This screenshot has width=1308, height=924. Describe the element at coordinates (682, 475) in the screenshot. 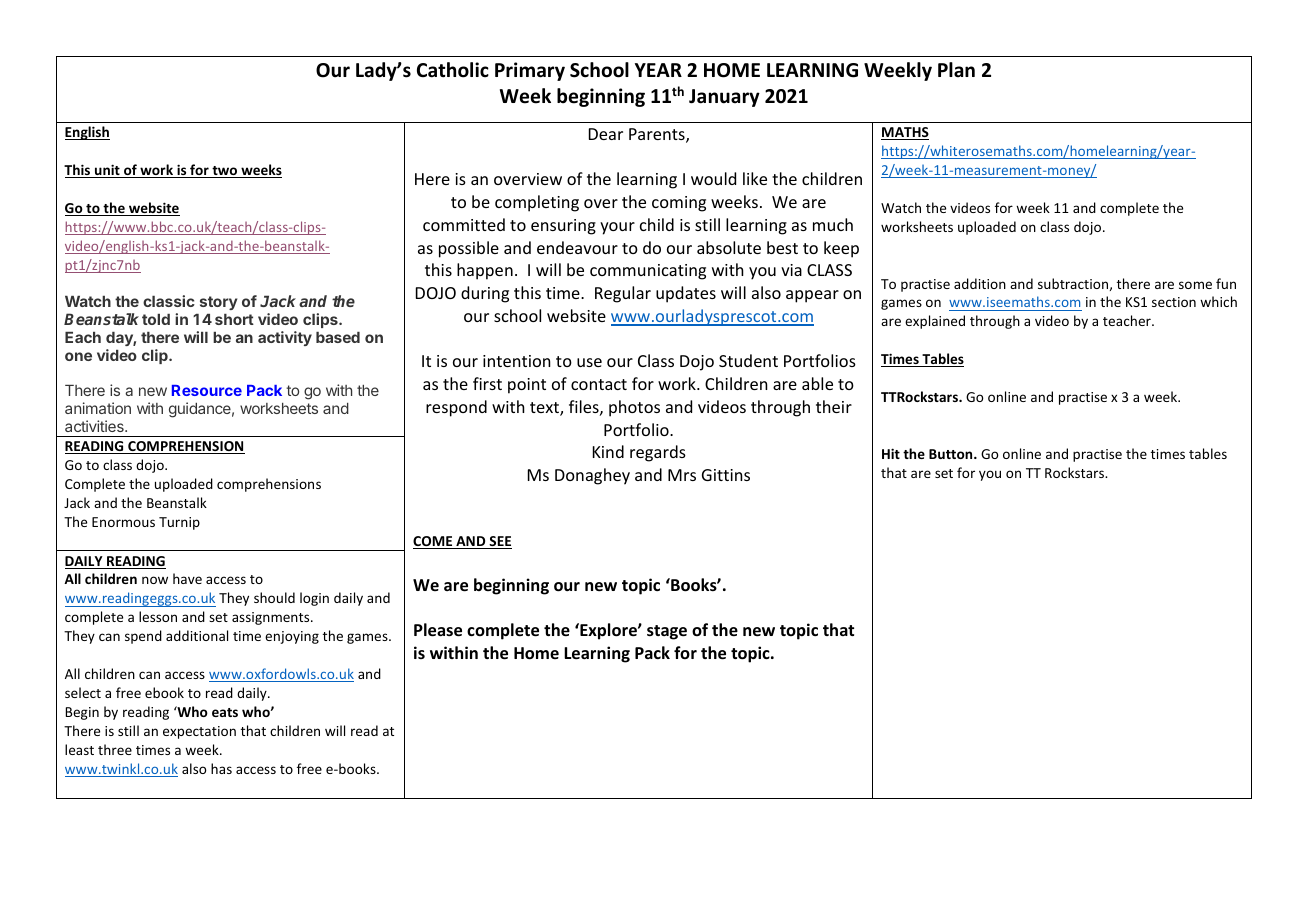

I see `Mrs` at that location.
